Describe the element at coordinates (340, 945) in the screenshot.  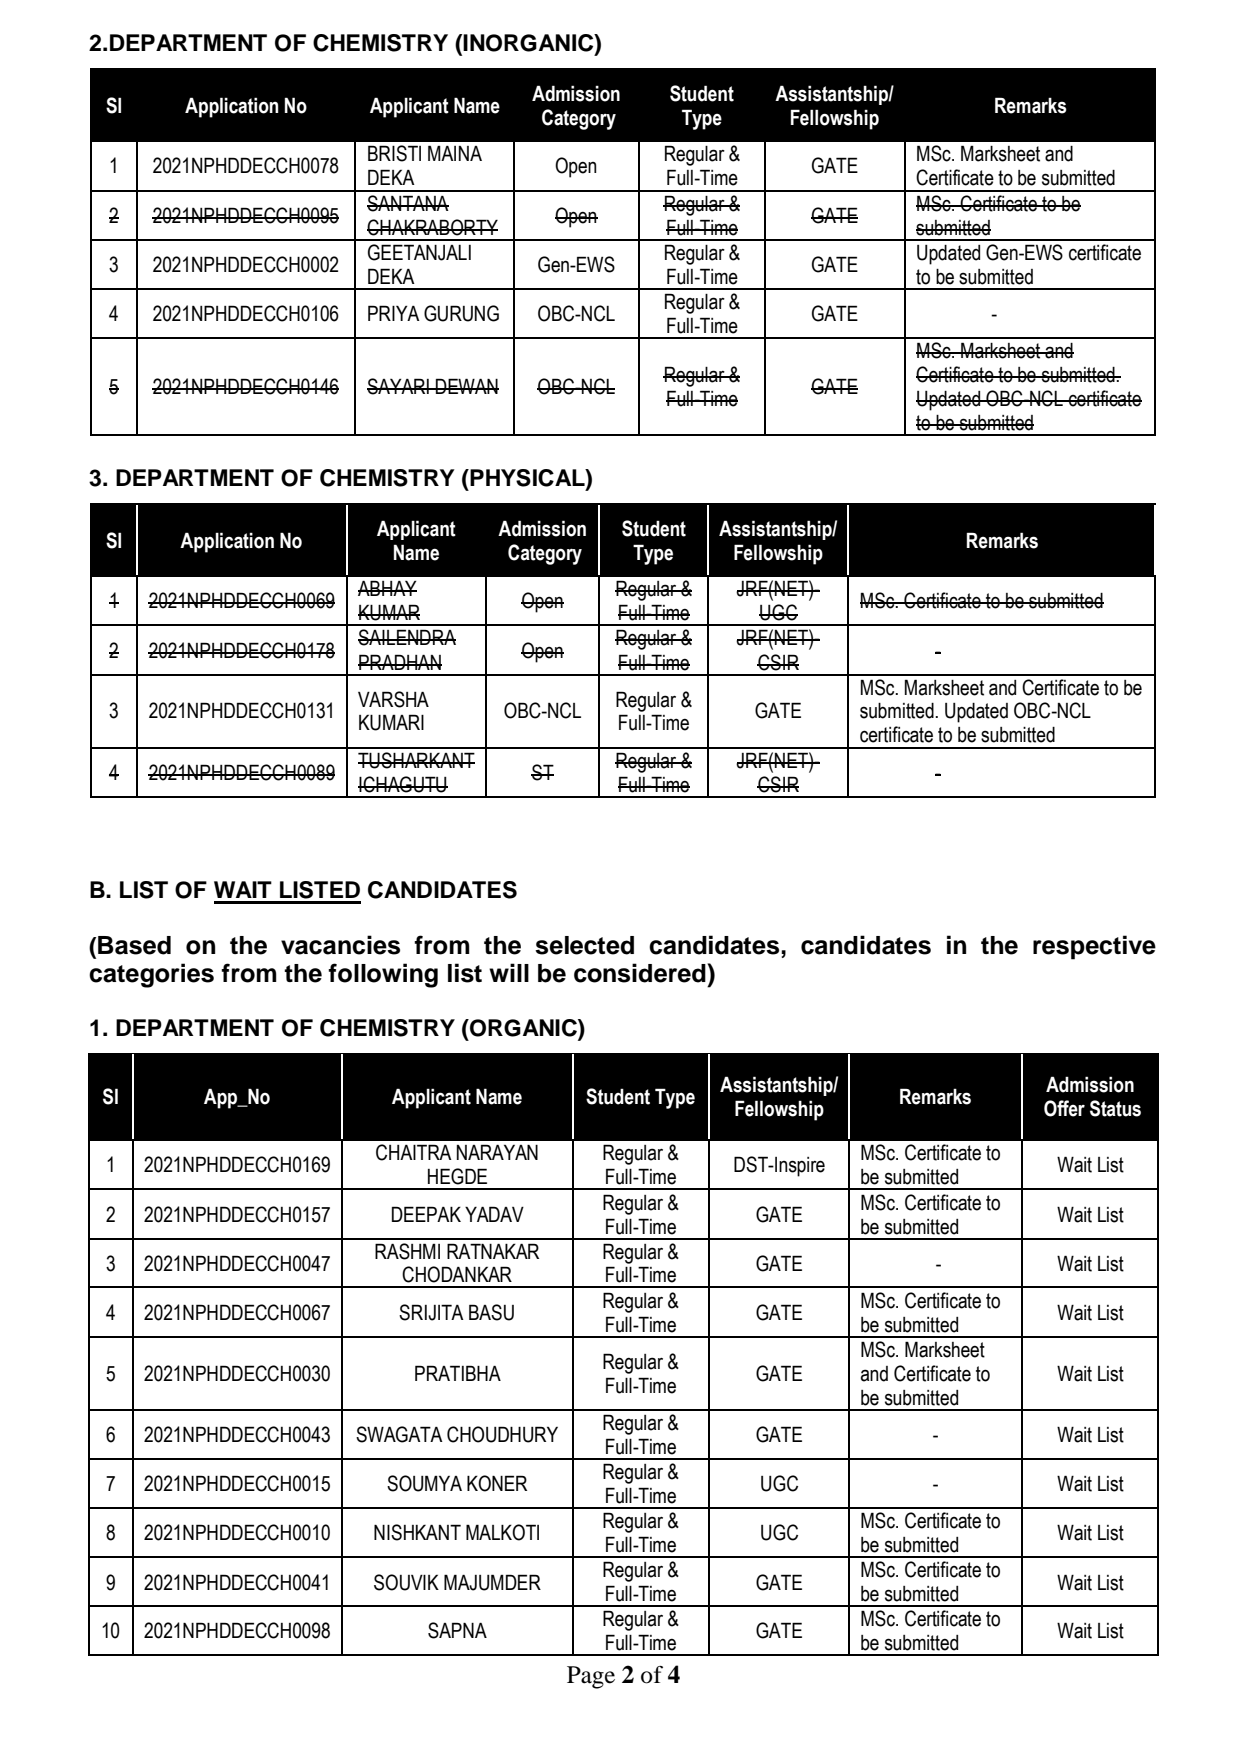
I see `vacancies` at that location.
